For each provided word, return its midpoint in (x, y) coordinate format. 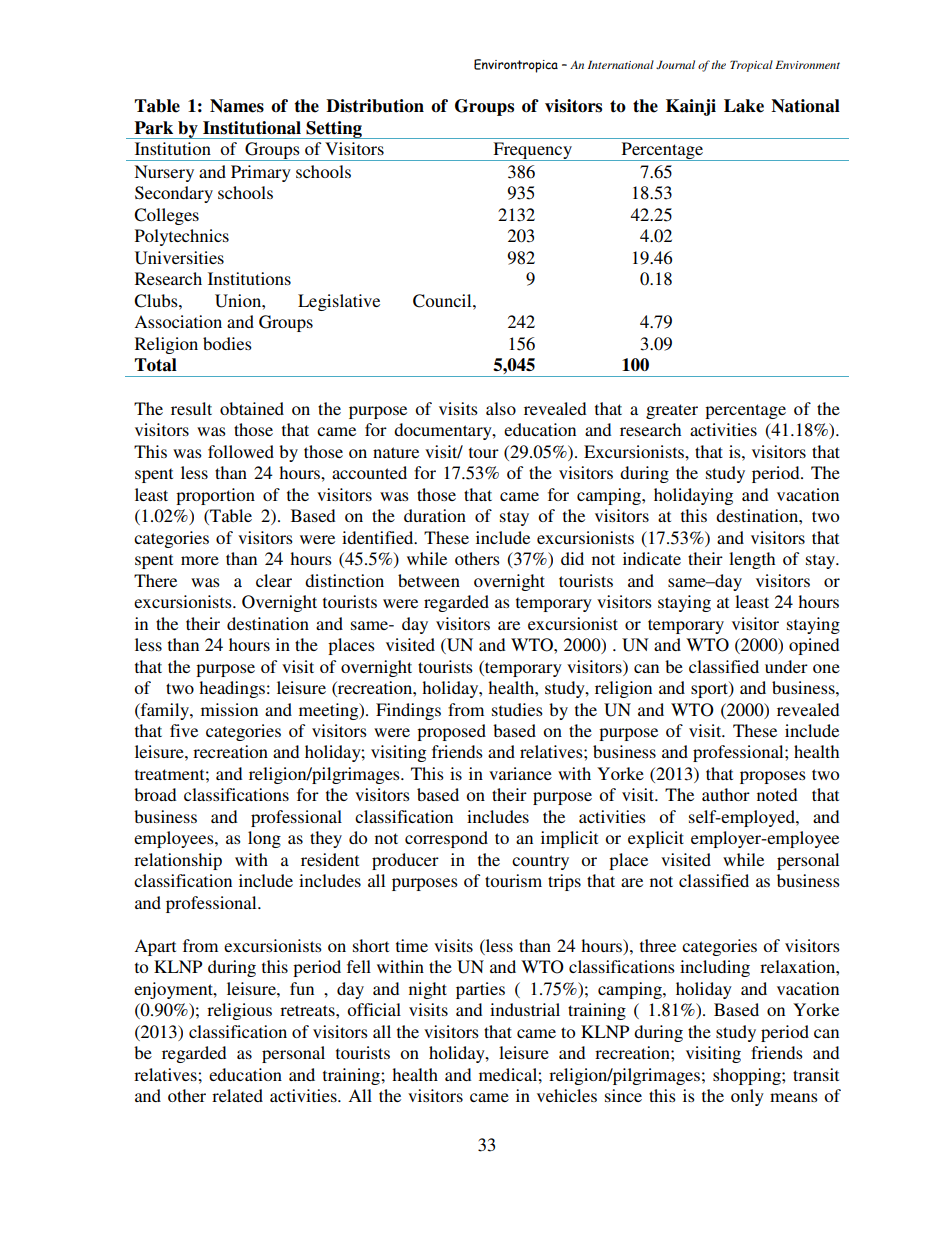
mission (229, 709)
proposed (451, 732)
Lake (744, 106)
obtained (252, 408)
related (237, 1095)
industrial (525, 1009)
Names (237, 106)
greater (672, 411)
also (501, 408)
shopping (748, 1076)
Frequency (532, 151)
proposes (773, 777)
